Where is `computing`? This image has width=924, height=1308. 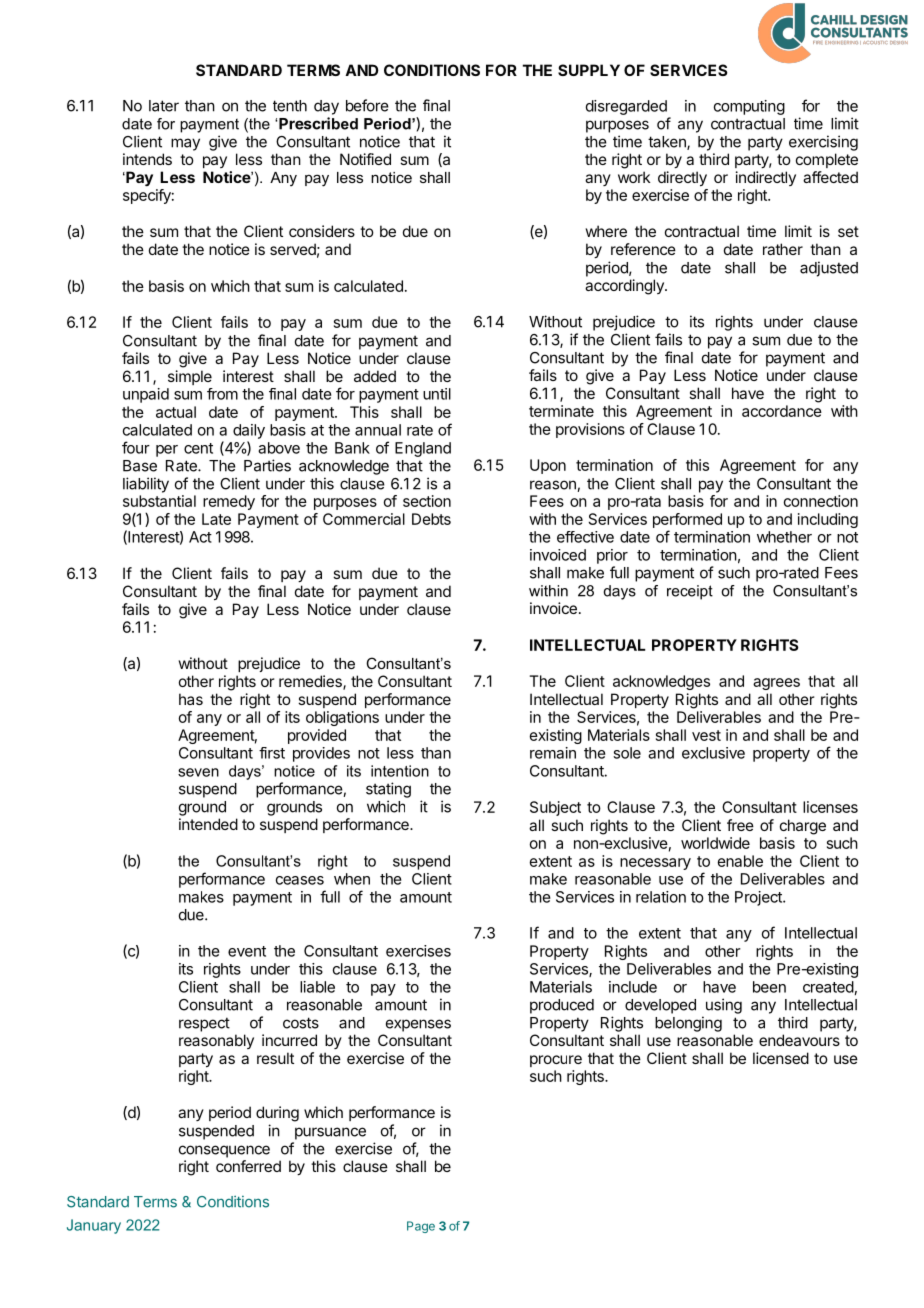 computing is located at coordinates (749, 107).
